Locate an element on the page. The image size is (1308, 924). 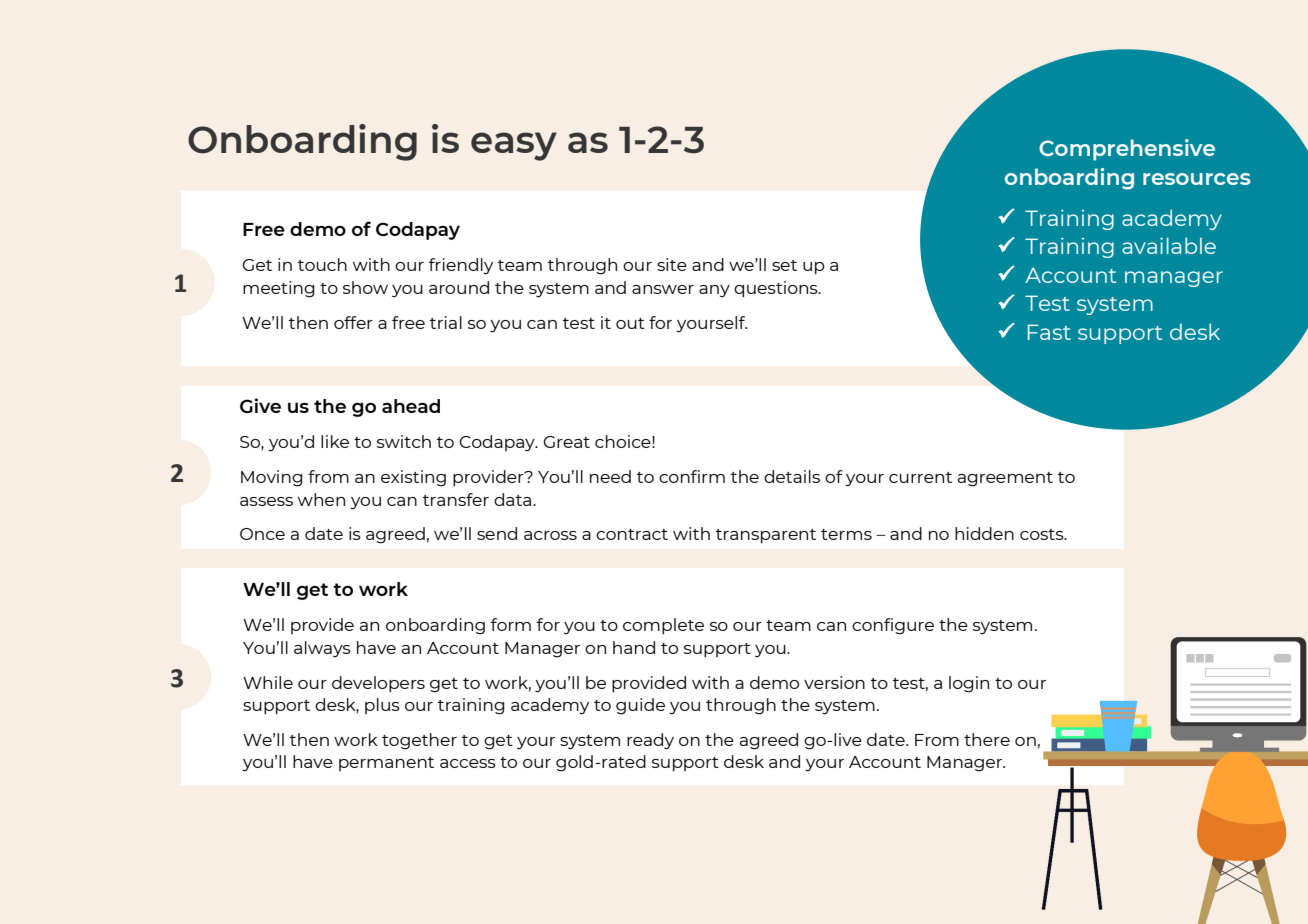
agreement is located at coordinates (1005, 479).
